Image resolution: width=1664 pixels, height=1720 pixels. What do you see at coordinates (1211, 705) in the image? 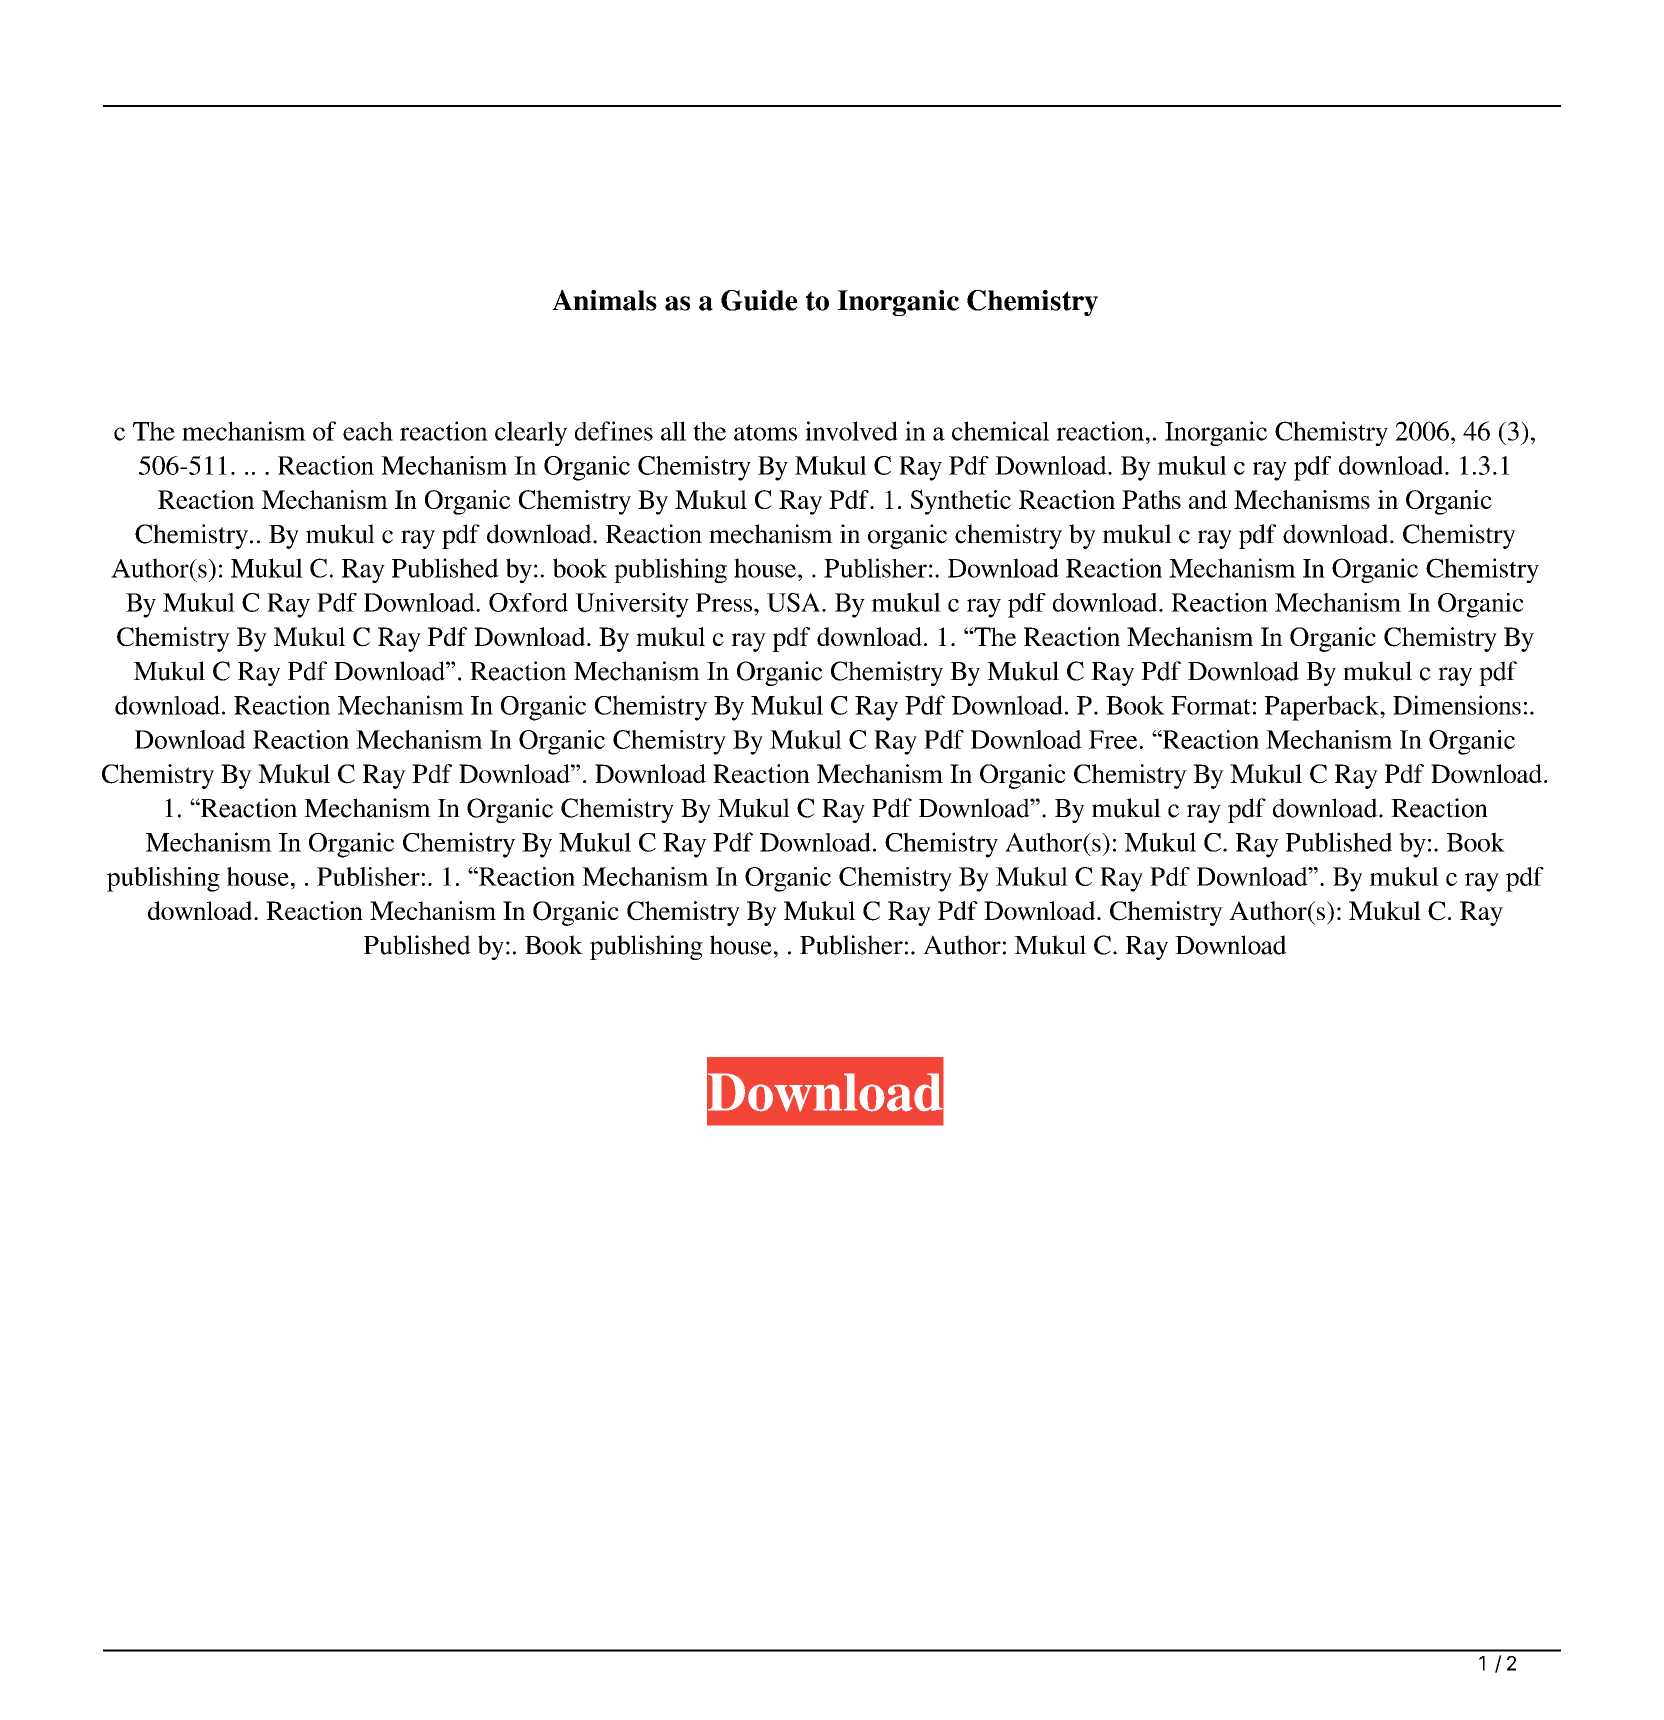
I see `Format` at bounding box center [1211, 705].
